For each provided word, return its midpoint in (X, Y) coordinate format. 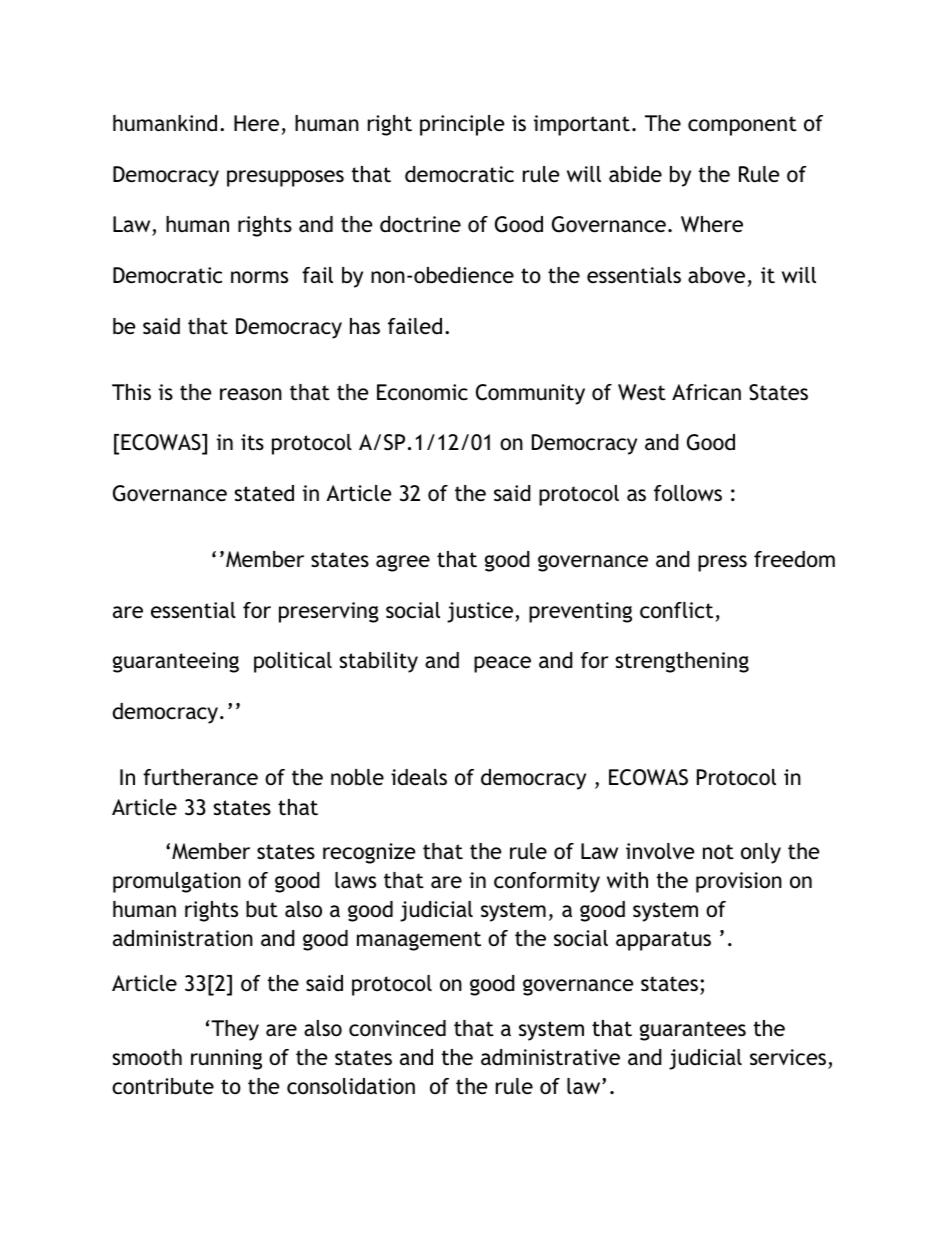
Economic (422, 392)
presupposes (285, 178)
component (742, 126)
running (226, 1059)
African (706, 392)
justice (481, 612)
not (718, 852)
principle (462, 125)
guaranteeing (176, 662)
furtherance (200, 777)
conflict (676, 610)
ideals (419, 777)
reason (251, 394)
